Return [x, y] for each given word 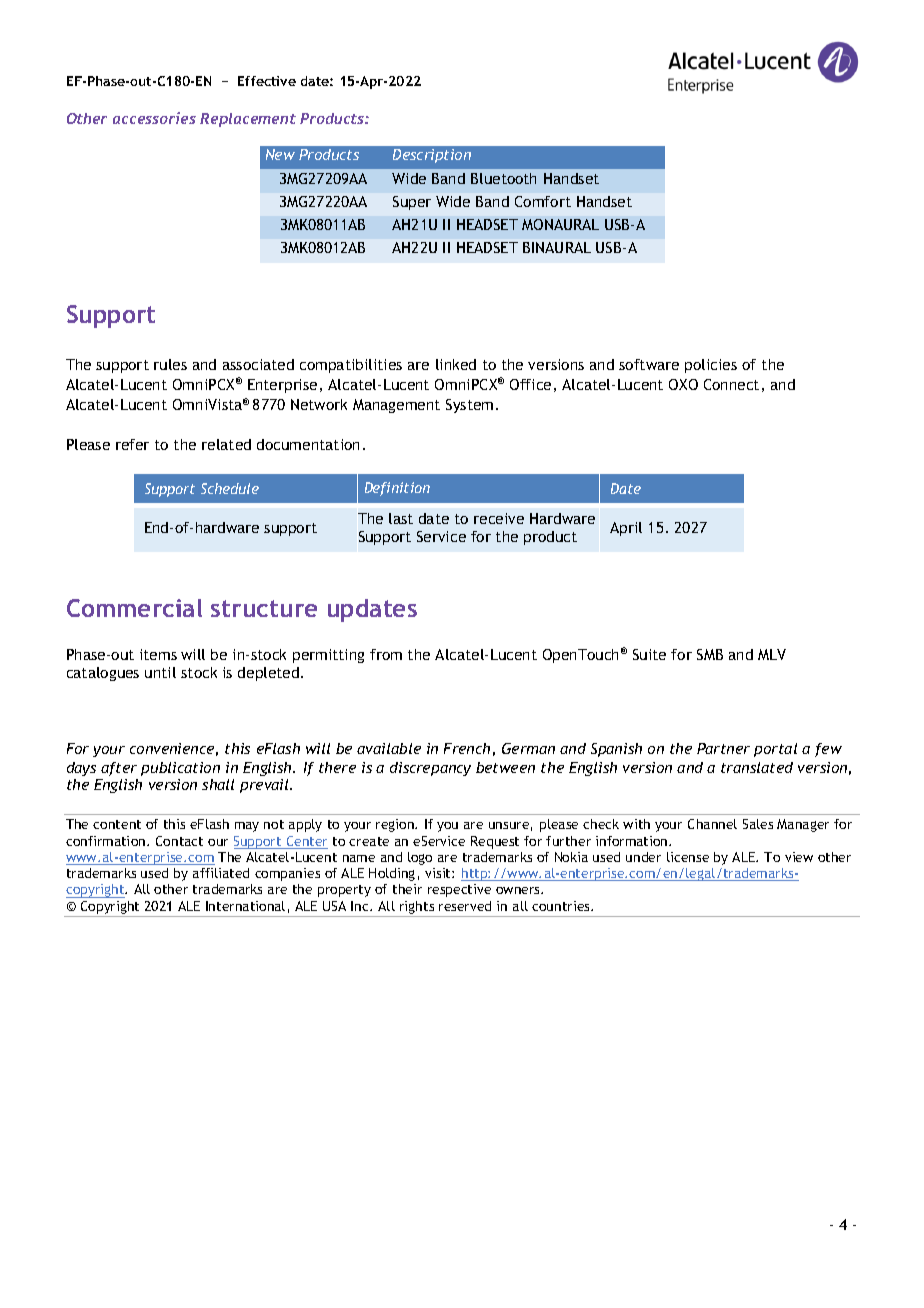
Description [432, 156]
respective [459, 890]
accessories [154, 118]
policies [711, 366]
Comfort [543, 201]
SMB [710, 654]
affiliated [221, 873]
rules [170, 364]
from [386, 654]
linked [456, 364]
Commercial [134, 608]
